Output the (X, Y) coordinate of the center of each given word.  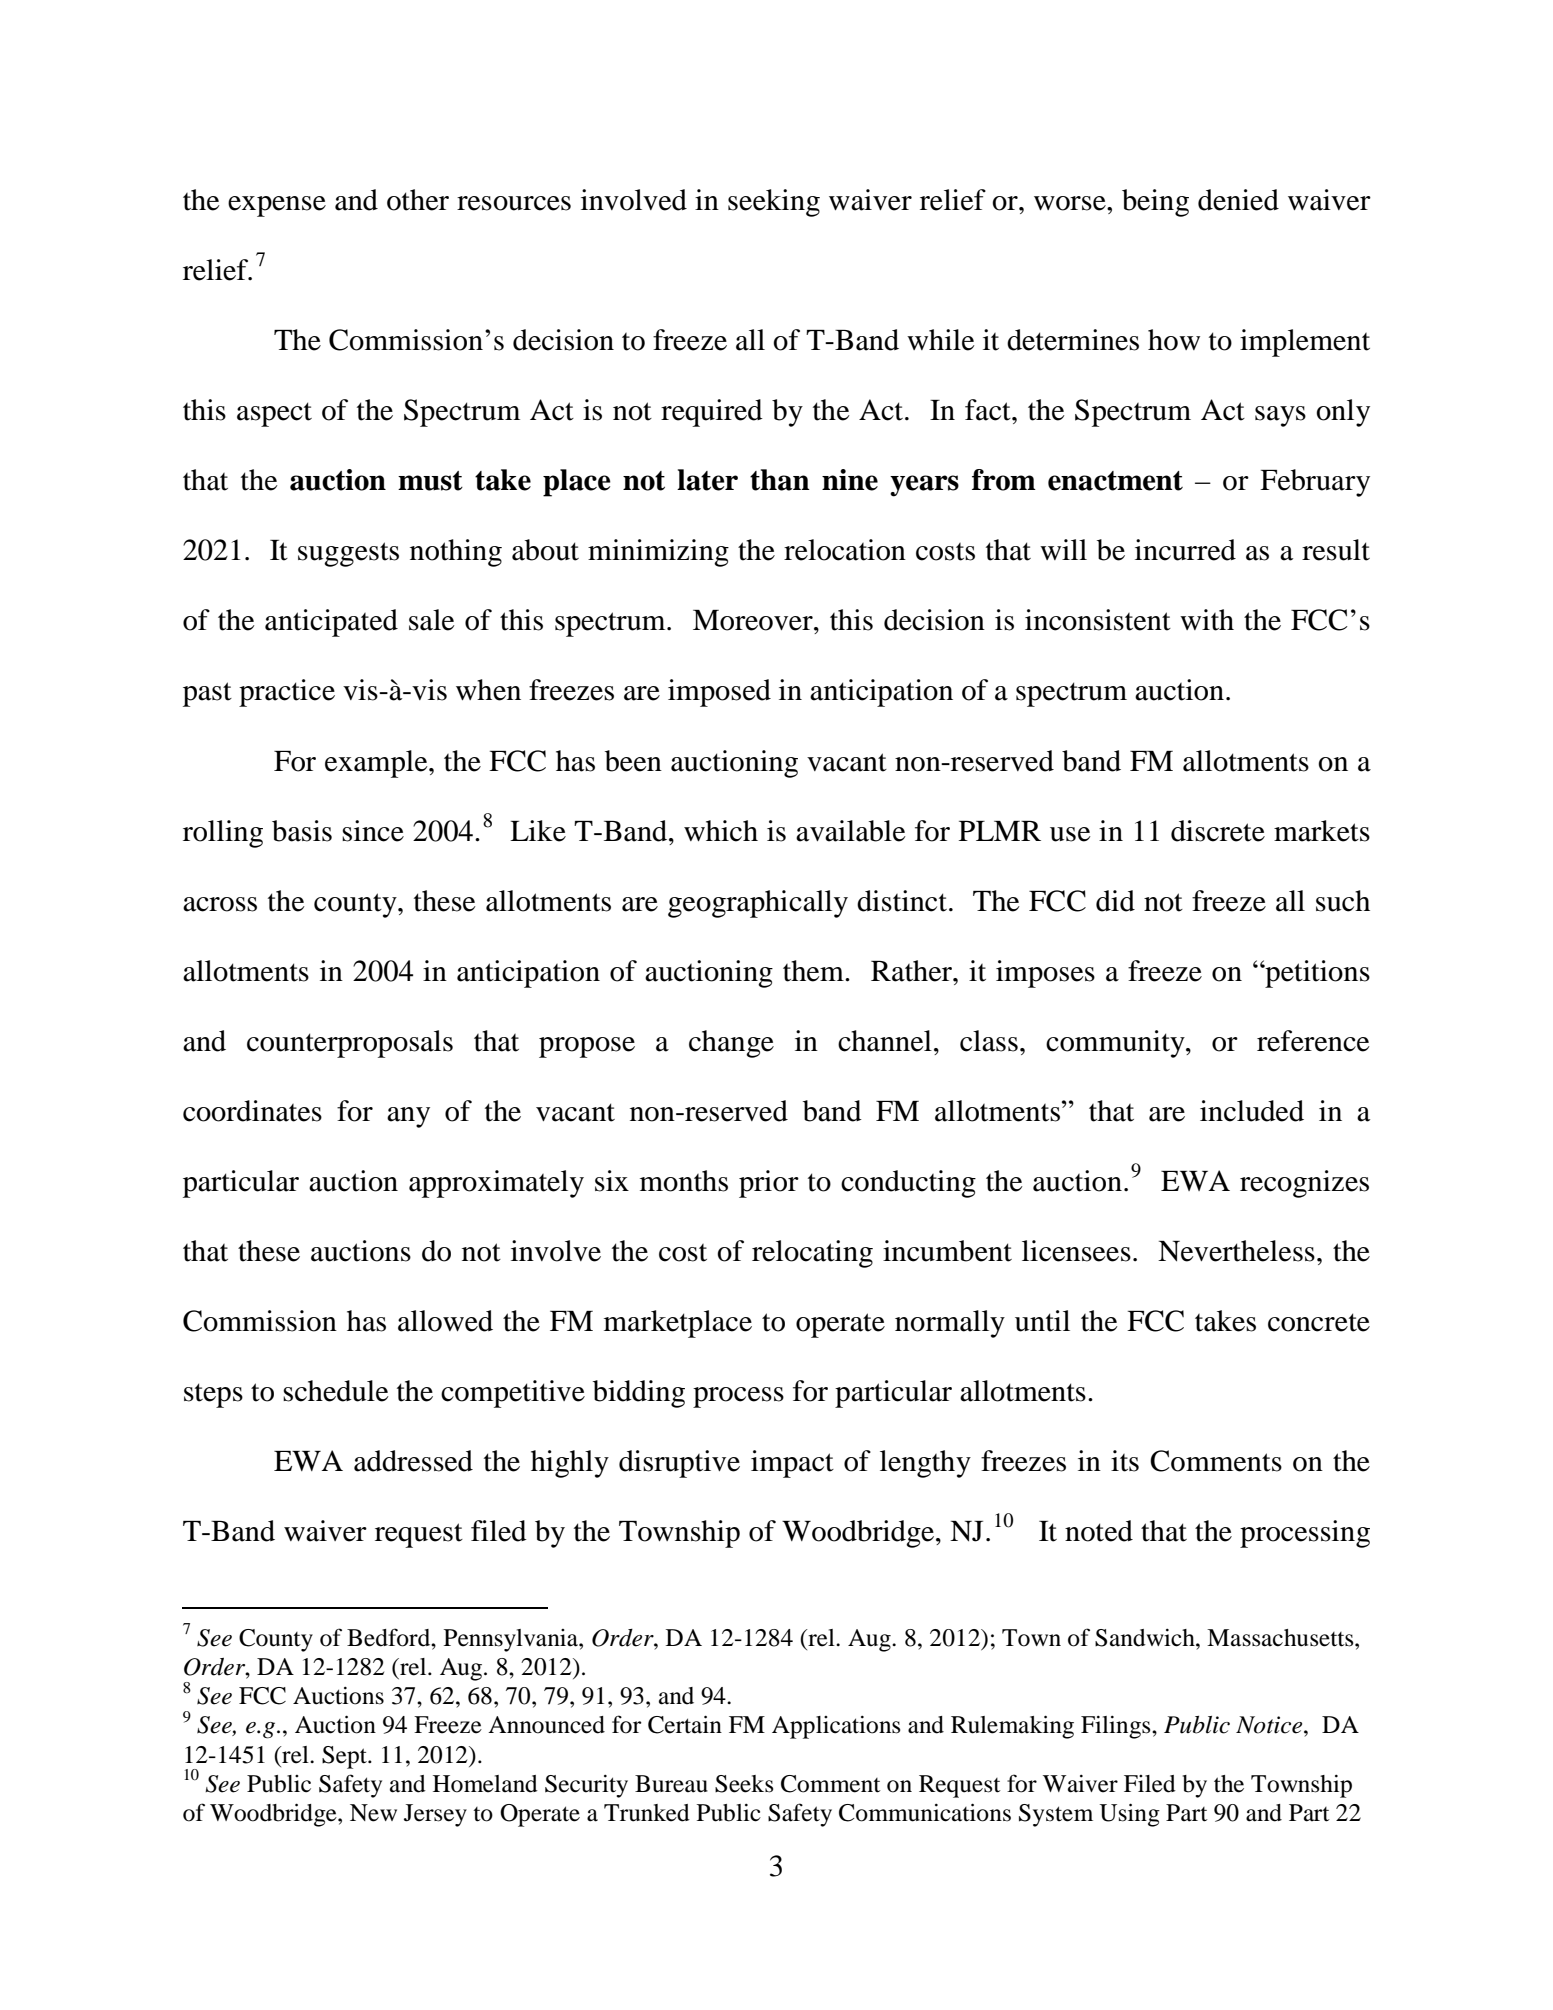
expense (277, 206)
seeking (774, 203)
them (814, 971)
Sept (345, 1757)
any (408, 1117)
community (1116, 1044)
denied (1238, 200)
